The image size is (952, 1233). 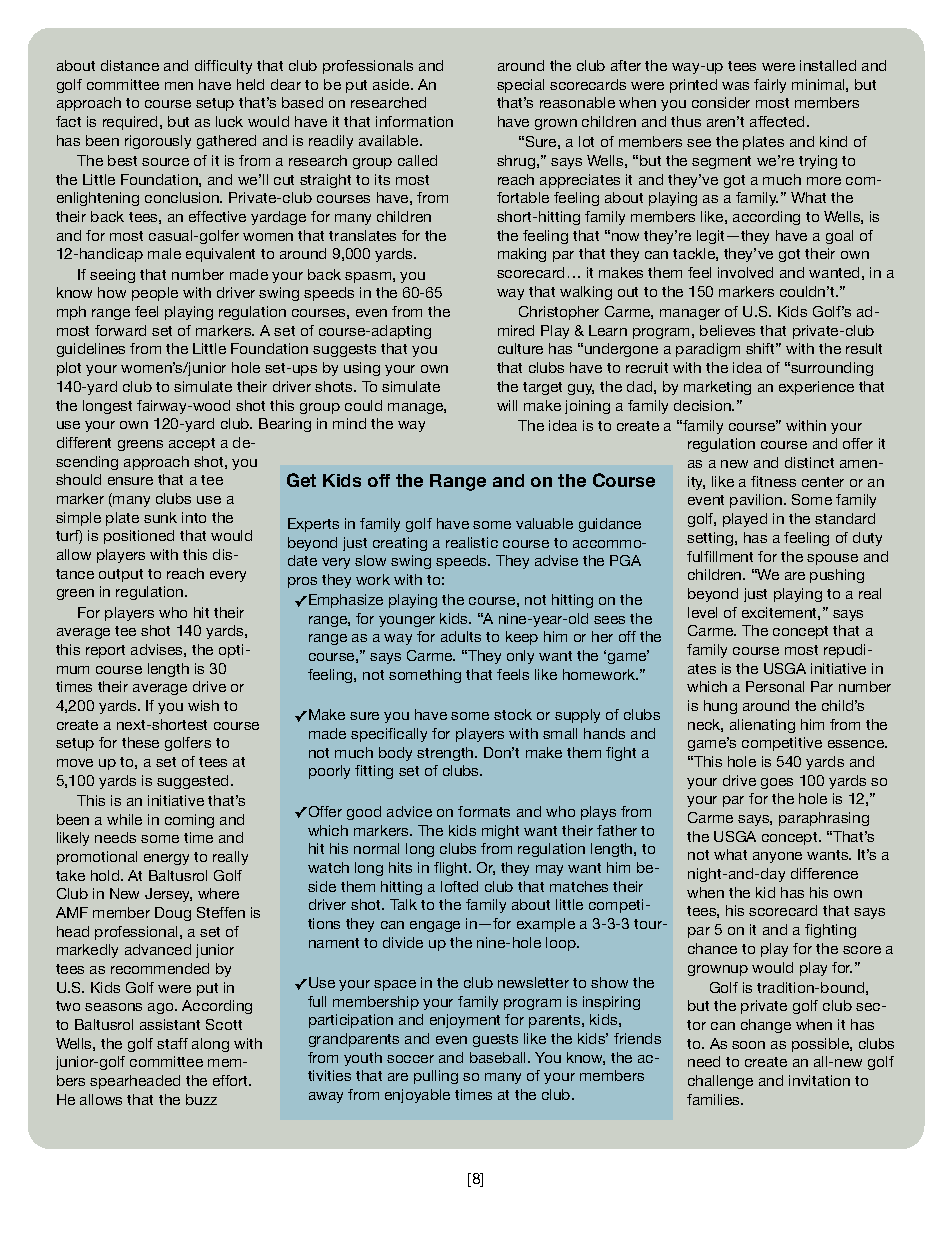 I want to click on special, so click(x=520, y=86).
